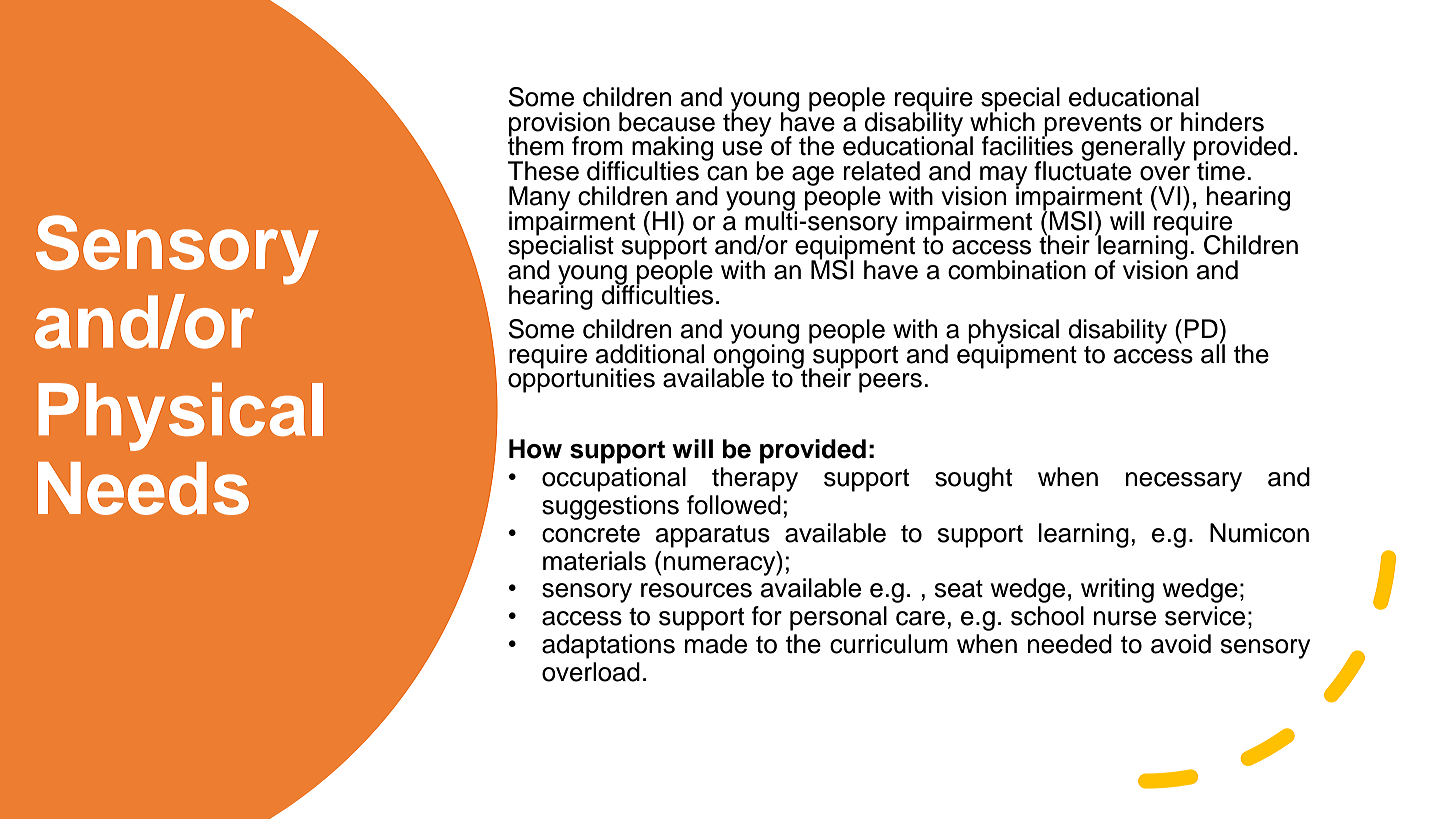 The width and height of the screenshot is (1456, 819). Describe the element at coordinates (1017, 270) in the screenshot. I see `combination` at that location.
